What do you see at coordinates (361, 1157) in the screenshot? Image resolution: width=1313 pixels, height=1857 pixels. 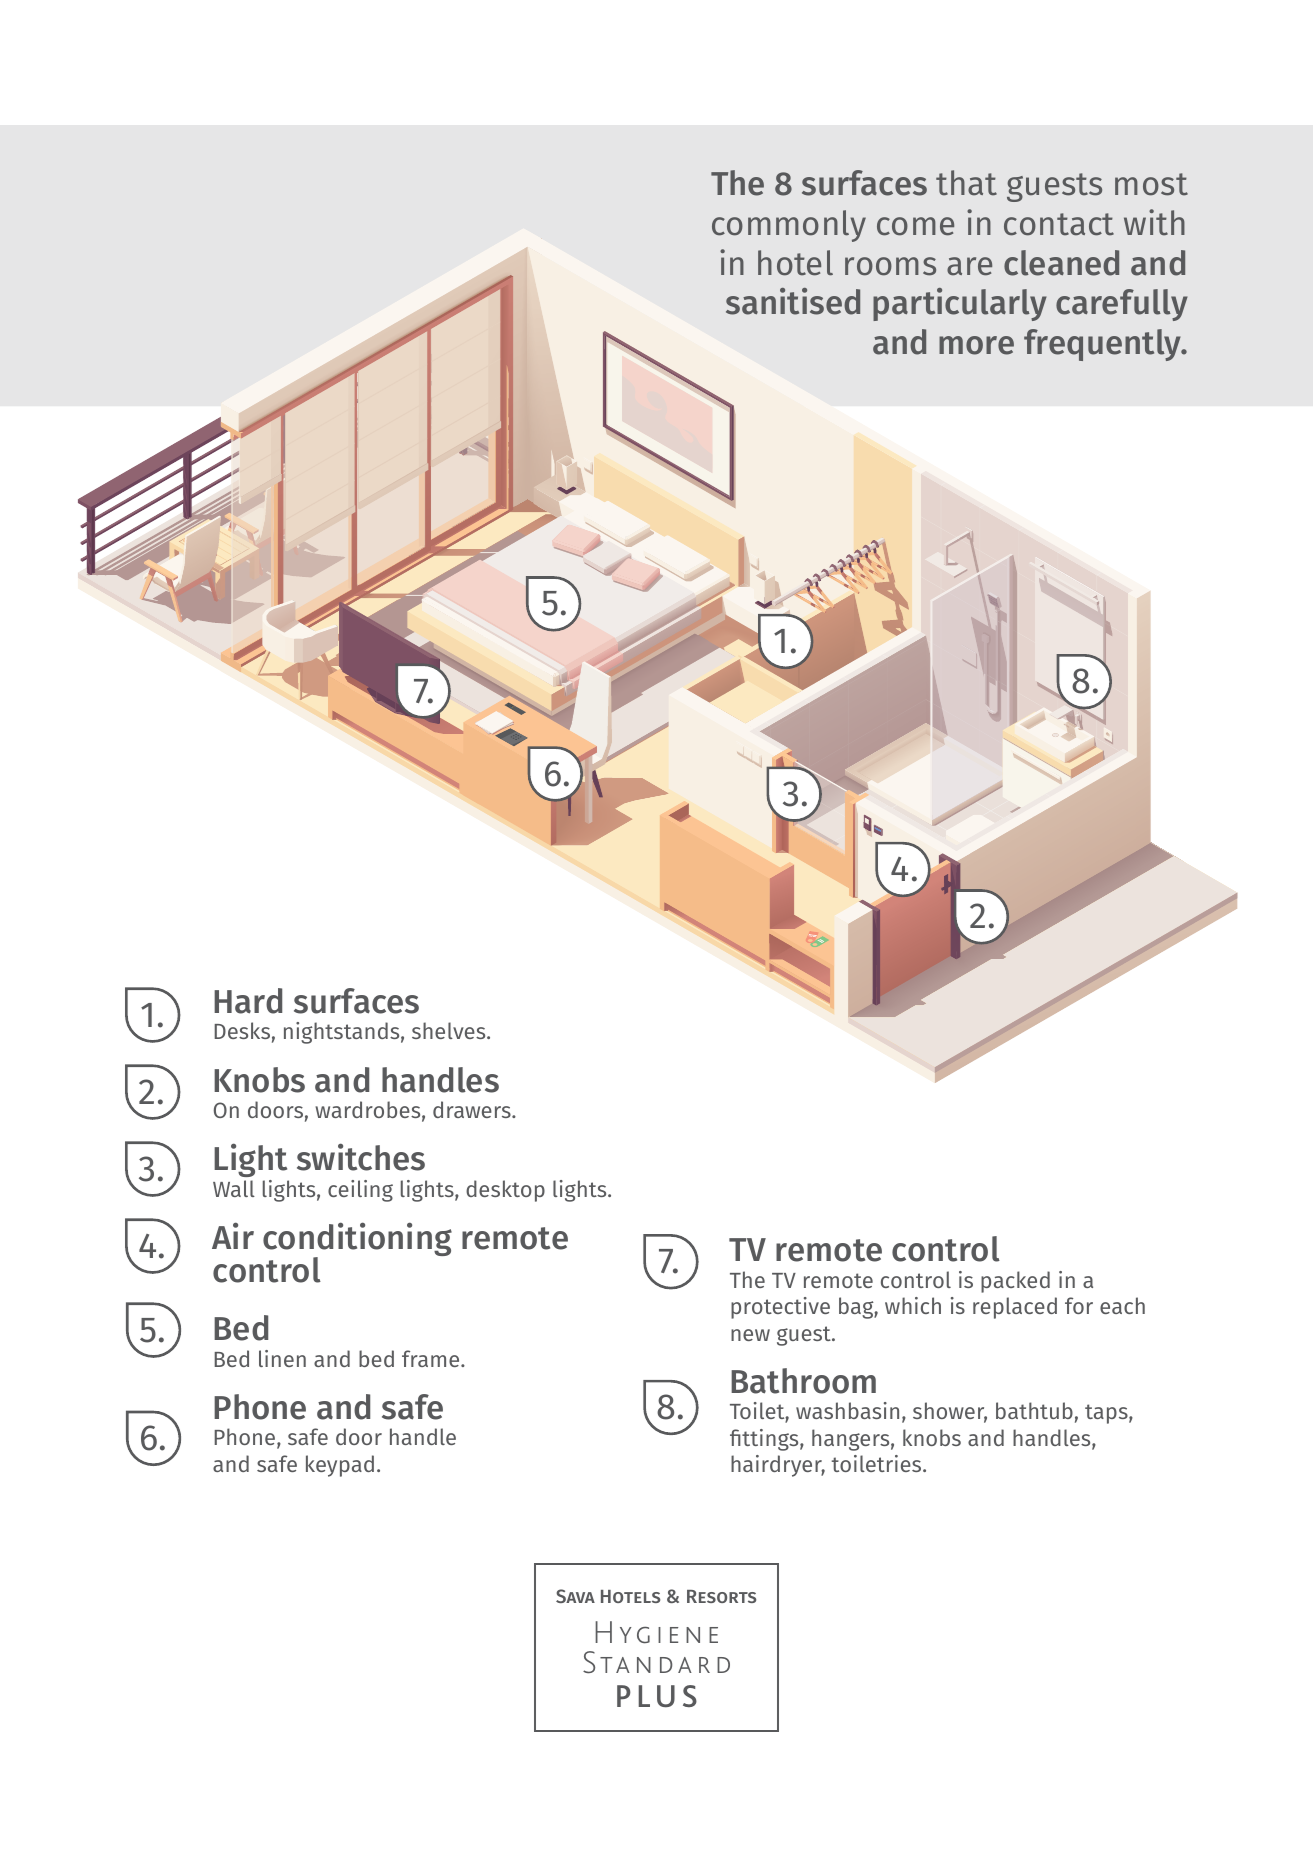 I see `switches` at bounding box center [361, 1157].
